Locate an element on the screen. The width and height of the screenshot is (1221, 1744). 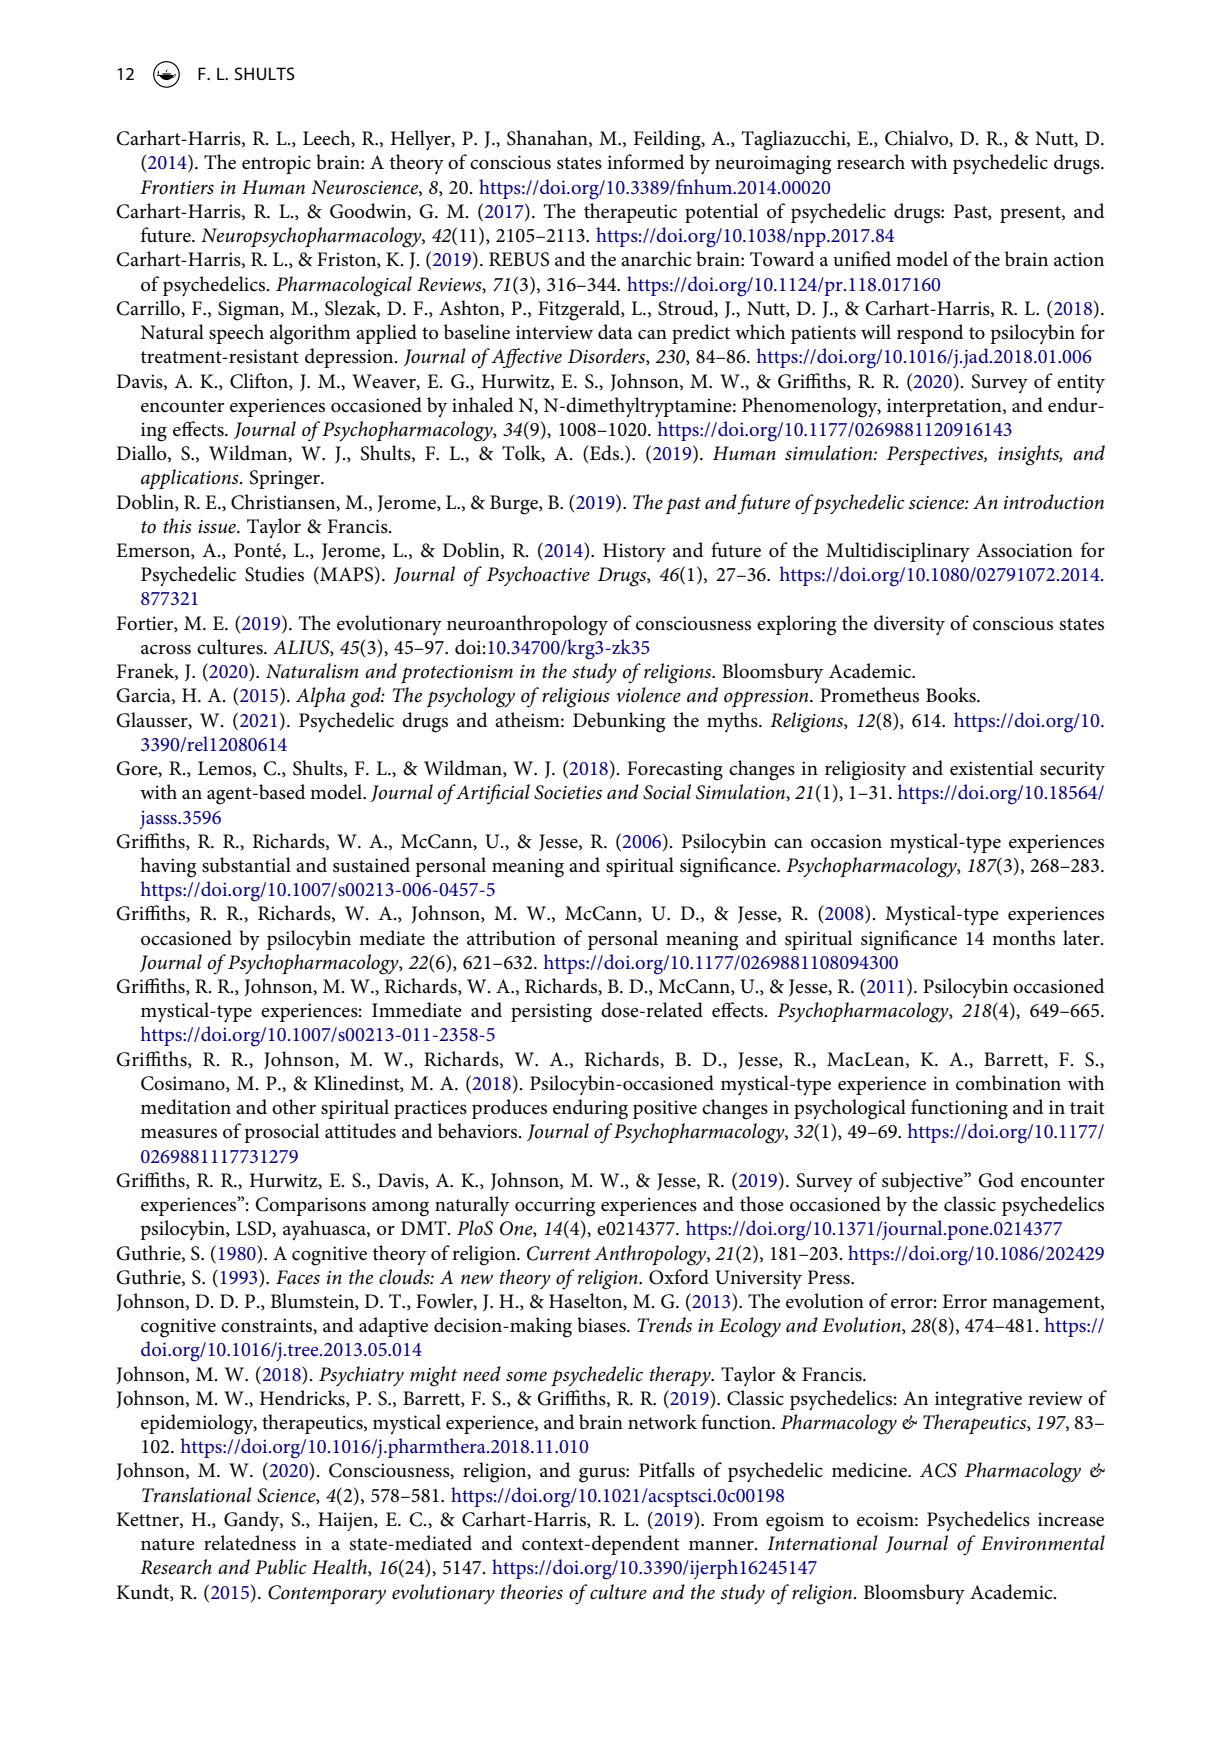
action is located at coordinates (1079, 259).
